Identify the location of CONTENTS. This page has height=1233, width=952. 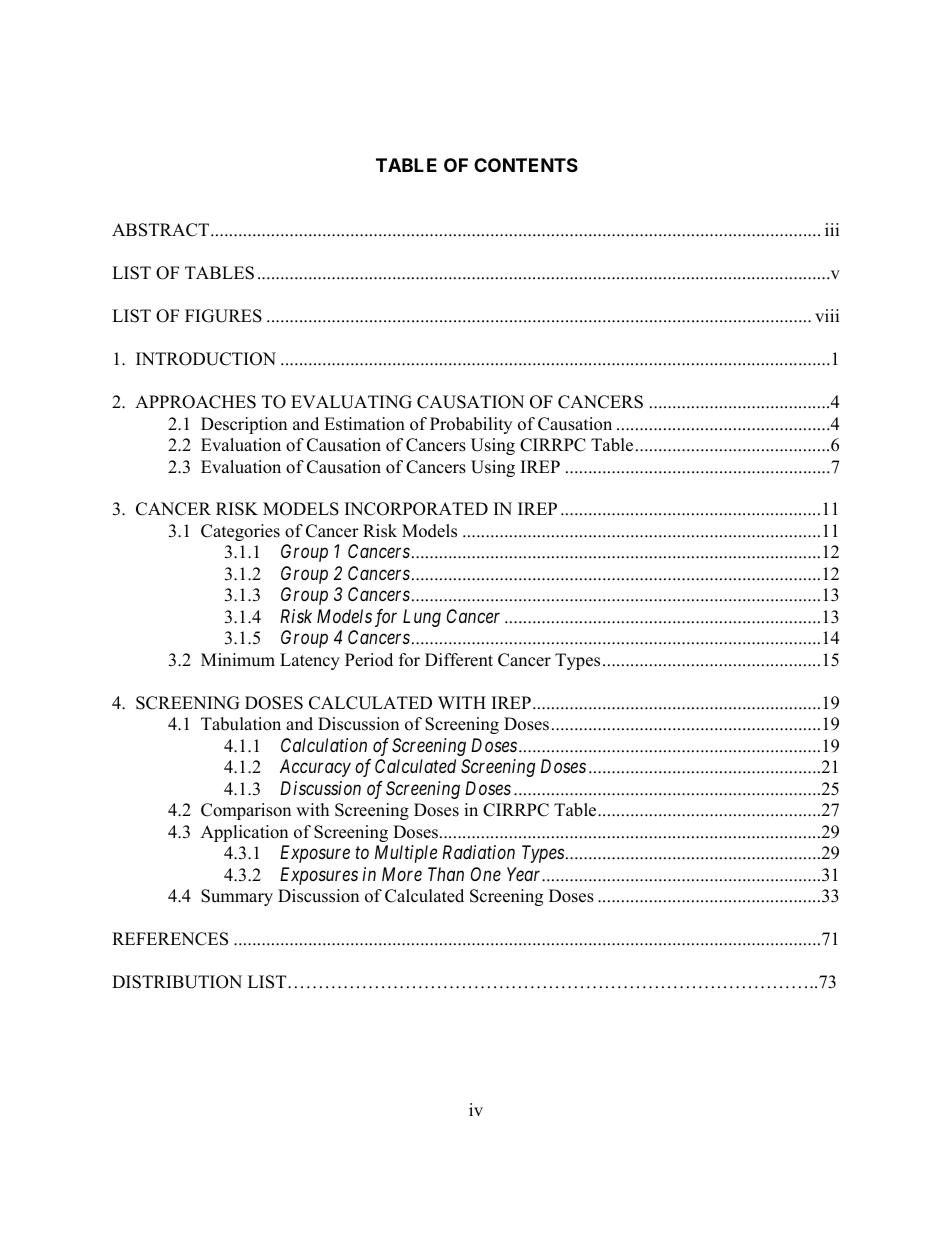
(526, 165).
